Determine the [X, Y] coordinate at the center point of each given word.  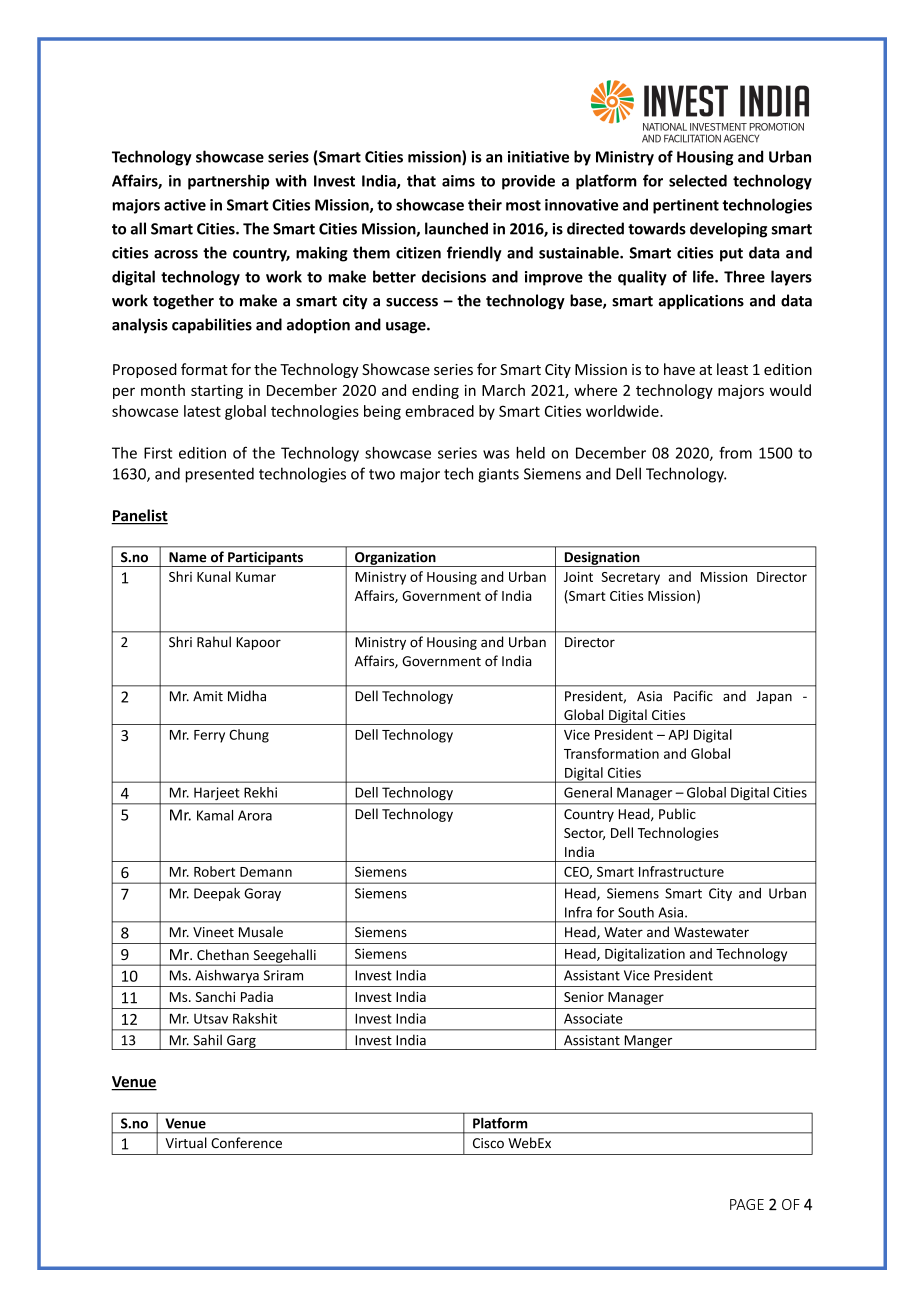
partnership [228, 182]
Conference [246, 1142]
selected [698, 180]
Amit [208, 696]
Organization [395, 559]
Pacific [693, 696]
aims [458, 181]
